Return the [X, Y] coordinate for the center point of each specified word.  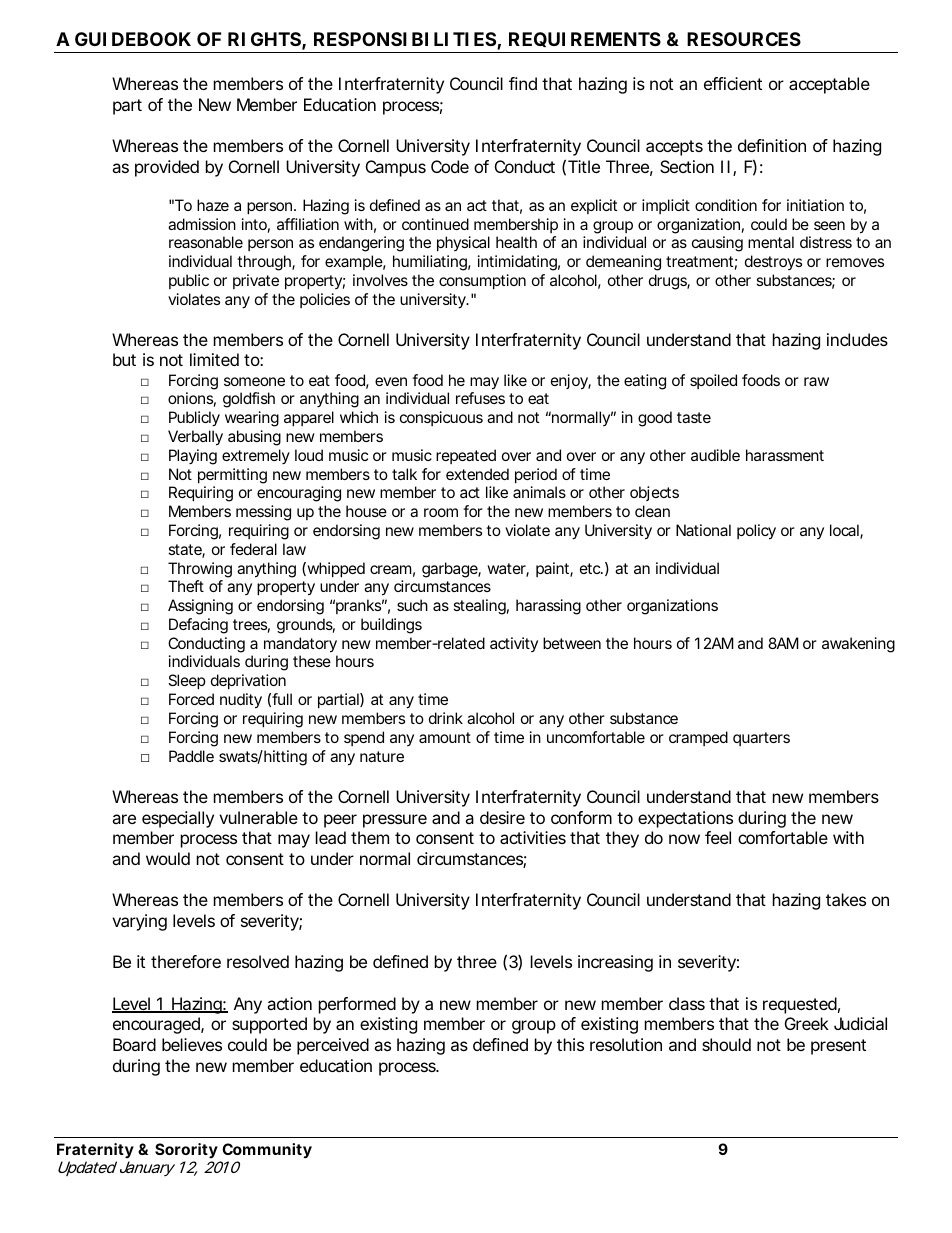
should [726, 1044]
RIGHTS [264, 39]
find [523, 83]
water [508, 570]
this [570, 1044]
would [168, 858]
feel [718, 837]
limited [214, 359]
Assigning [200, 607]
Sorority [186, 1150]
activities [533, 837]
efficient [733, 83]
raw [816, 381]
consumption [482, 281]
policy [756, 532]
